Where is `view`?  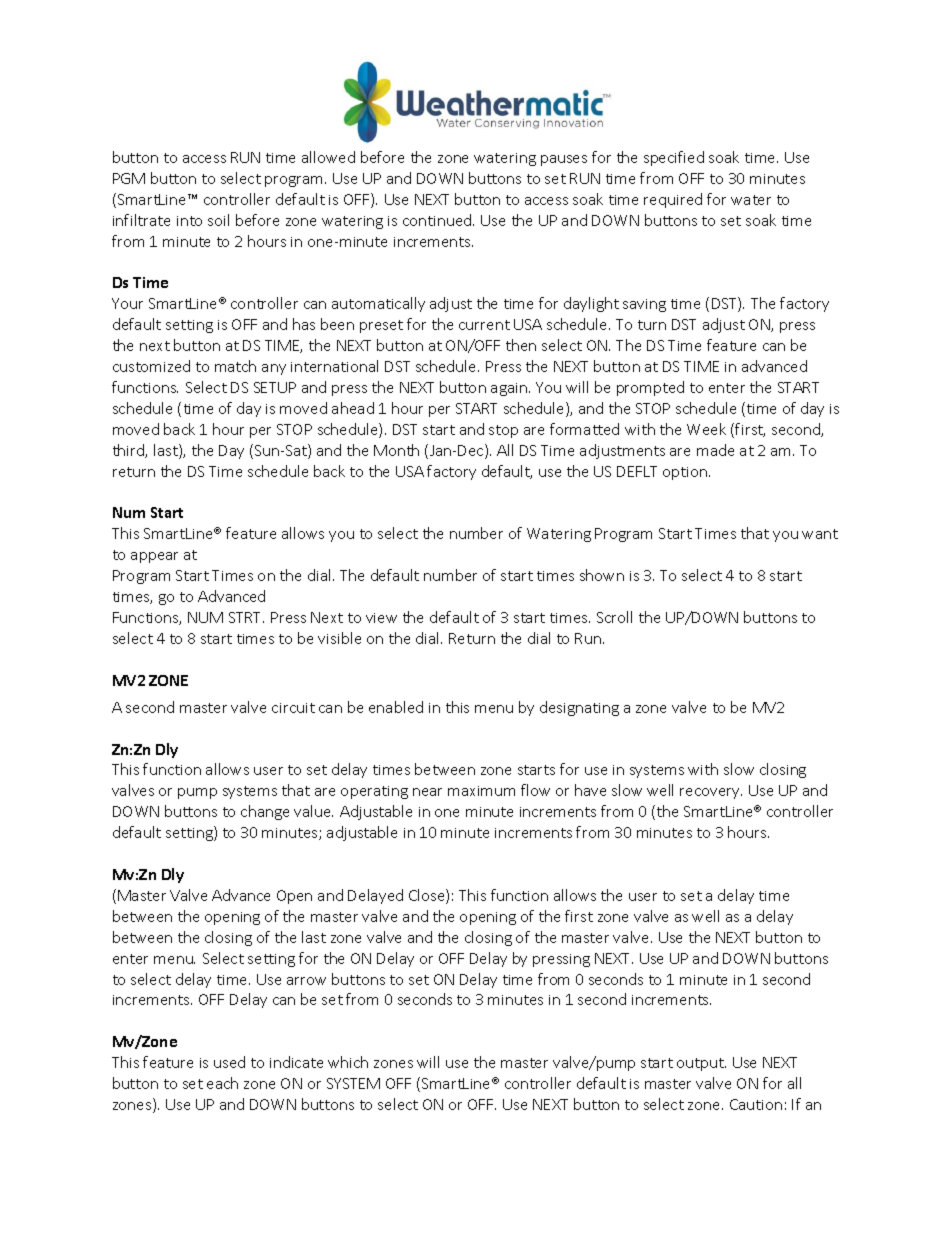 view is located at coordinates (381, 618).
